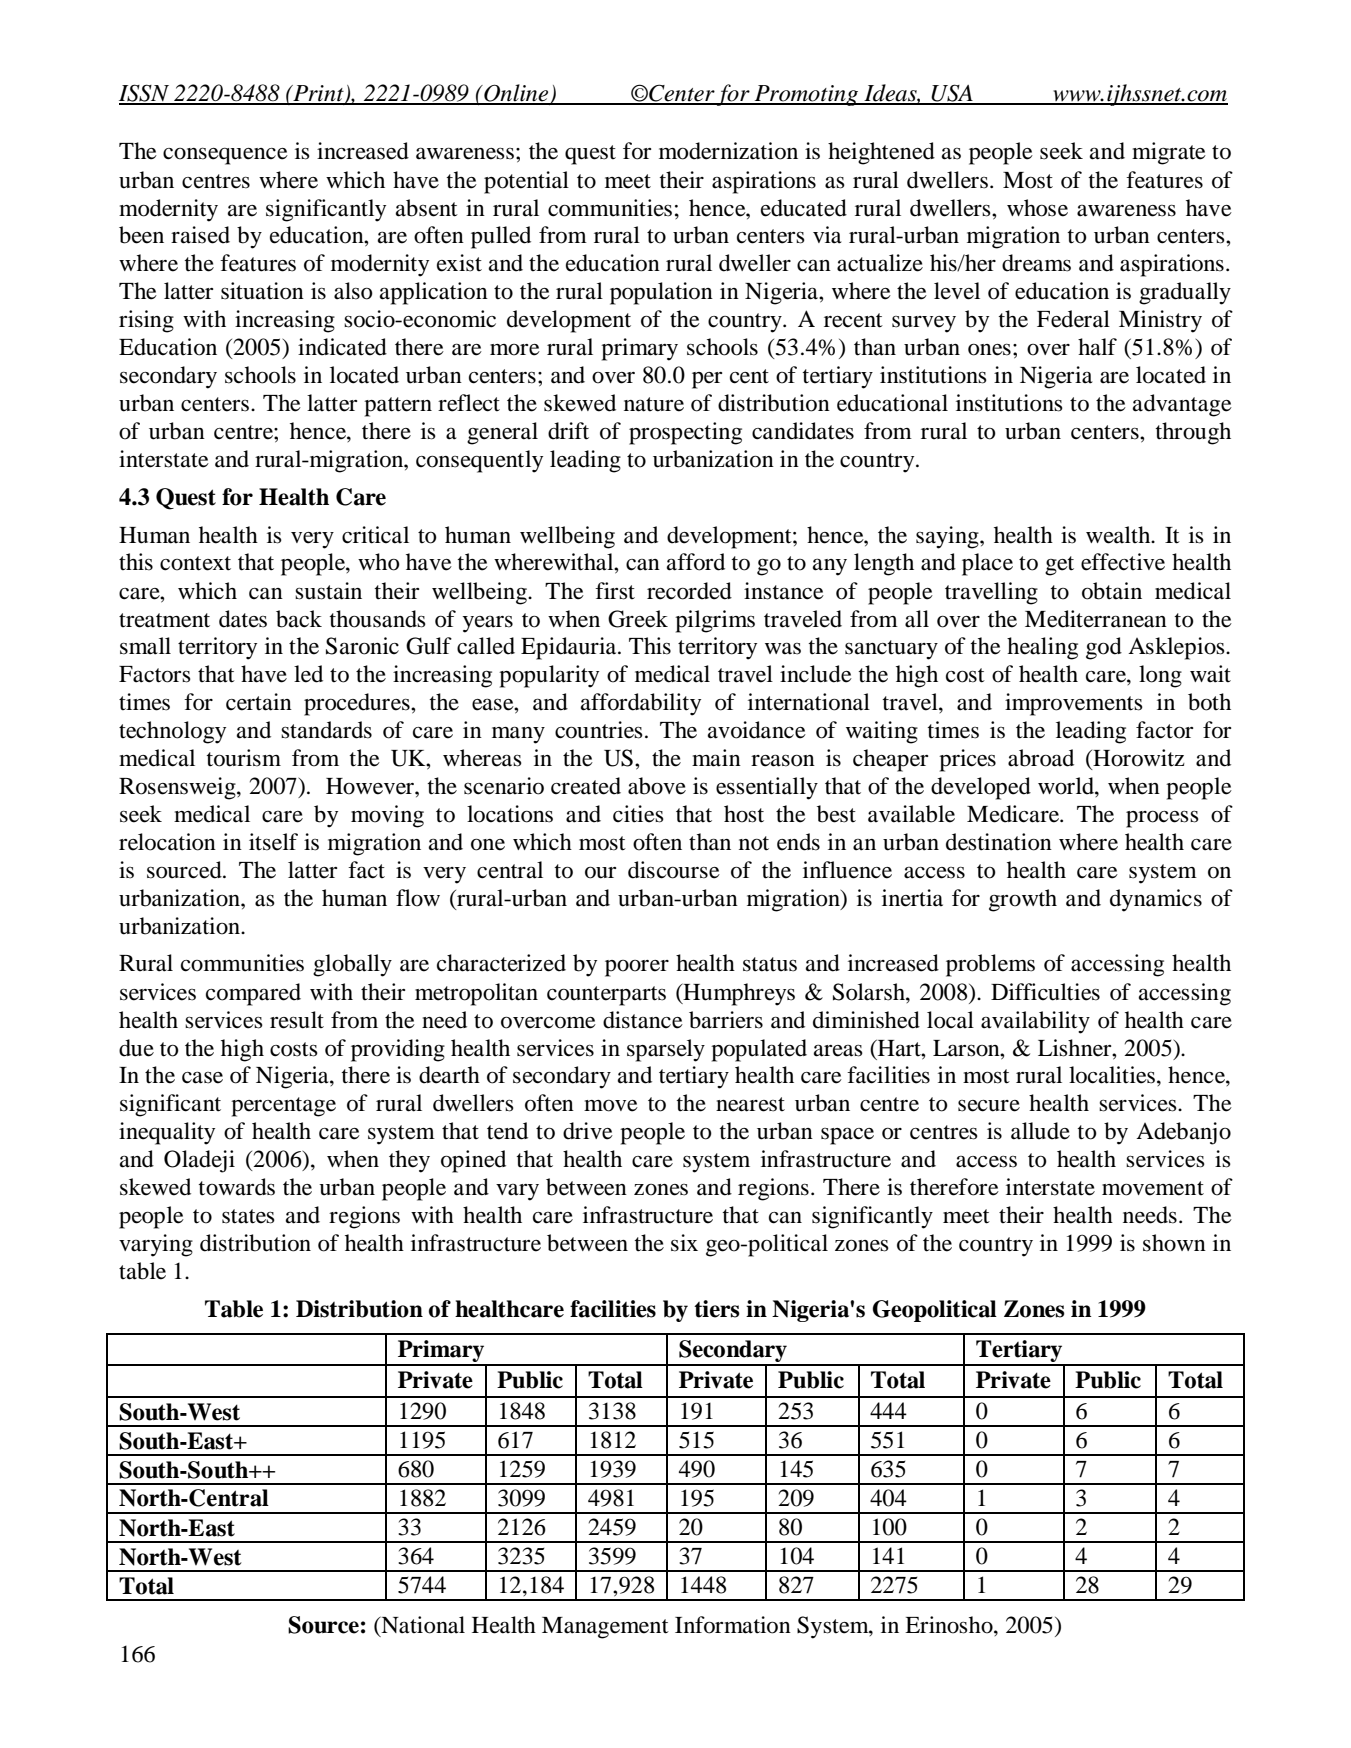 This screenshot has height=1748, width=1351. Describe the element at coordinates (1169, 153) in the screenshot. I see `migrate` at that location.
